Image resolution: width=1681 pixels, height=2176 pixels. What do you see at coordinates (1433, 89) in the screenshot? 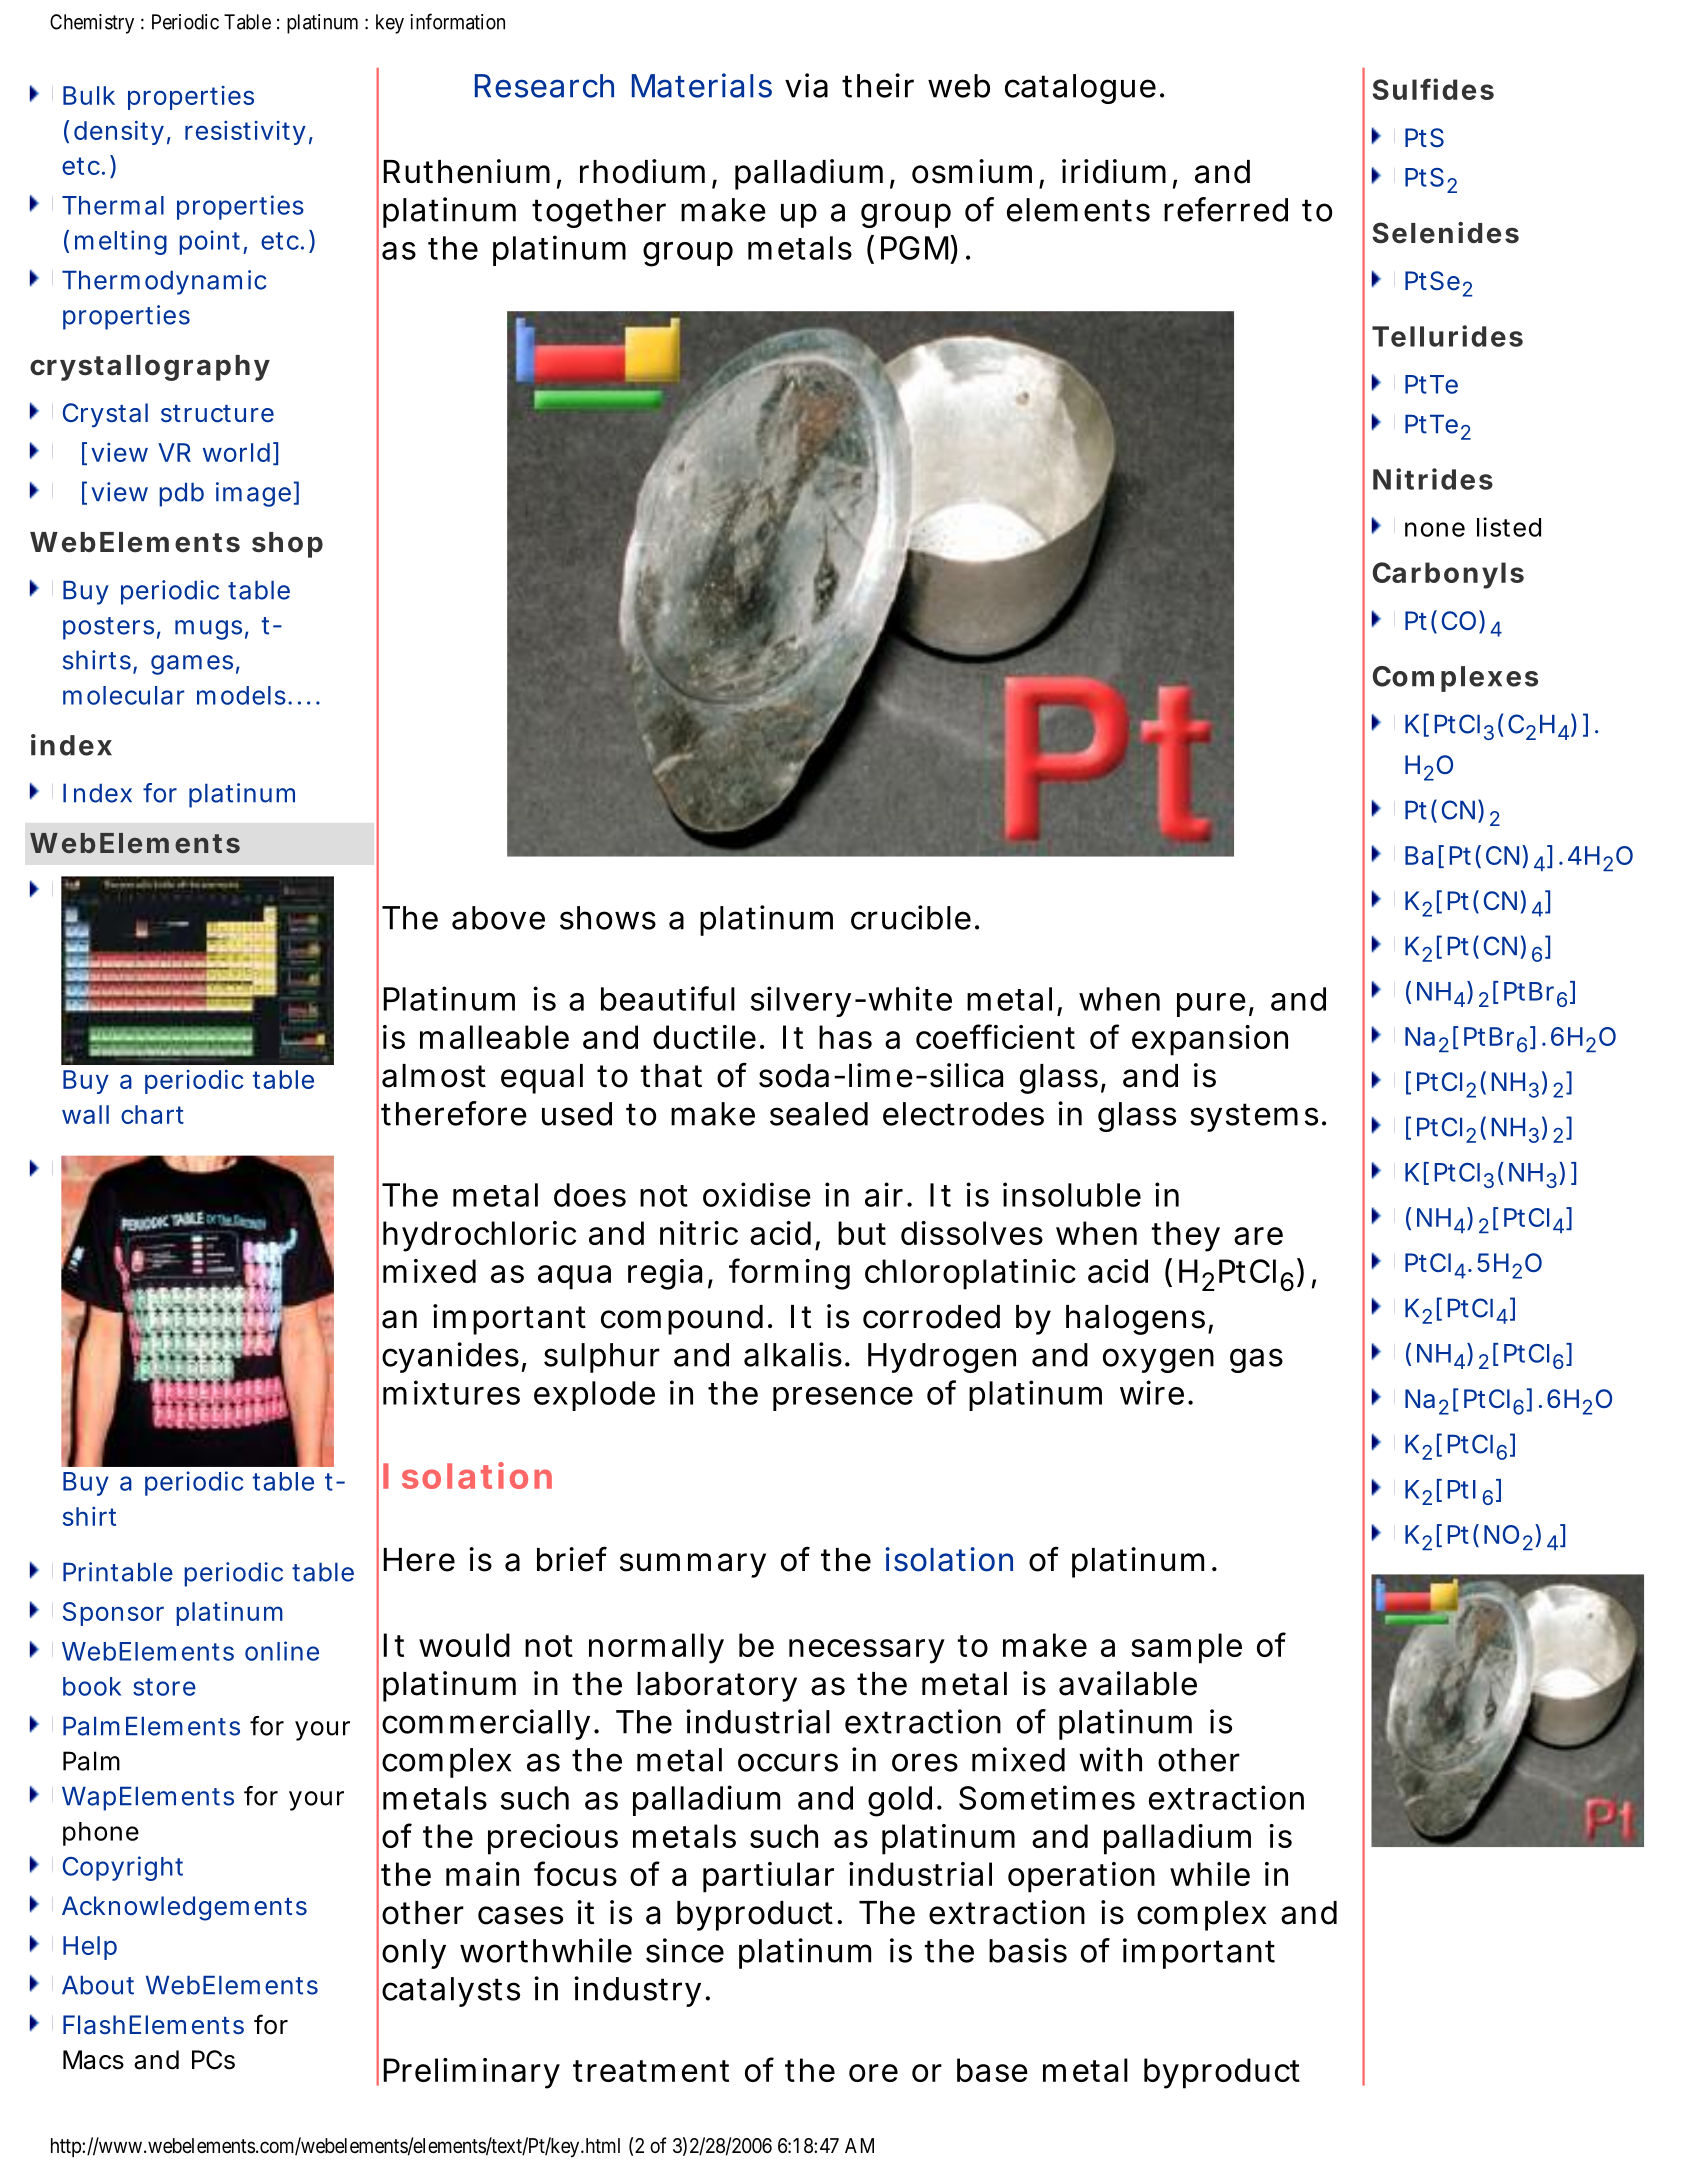
I see `Sulfides` at bounding box center [1433, 89].
